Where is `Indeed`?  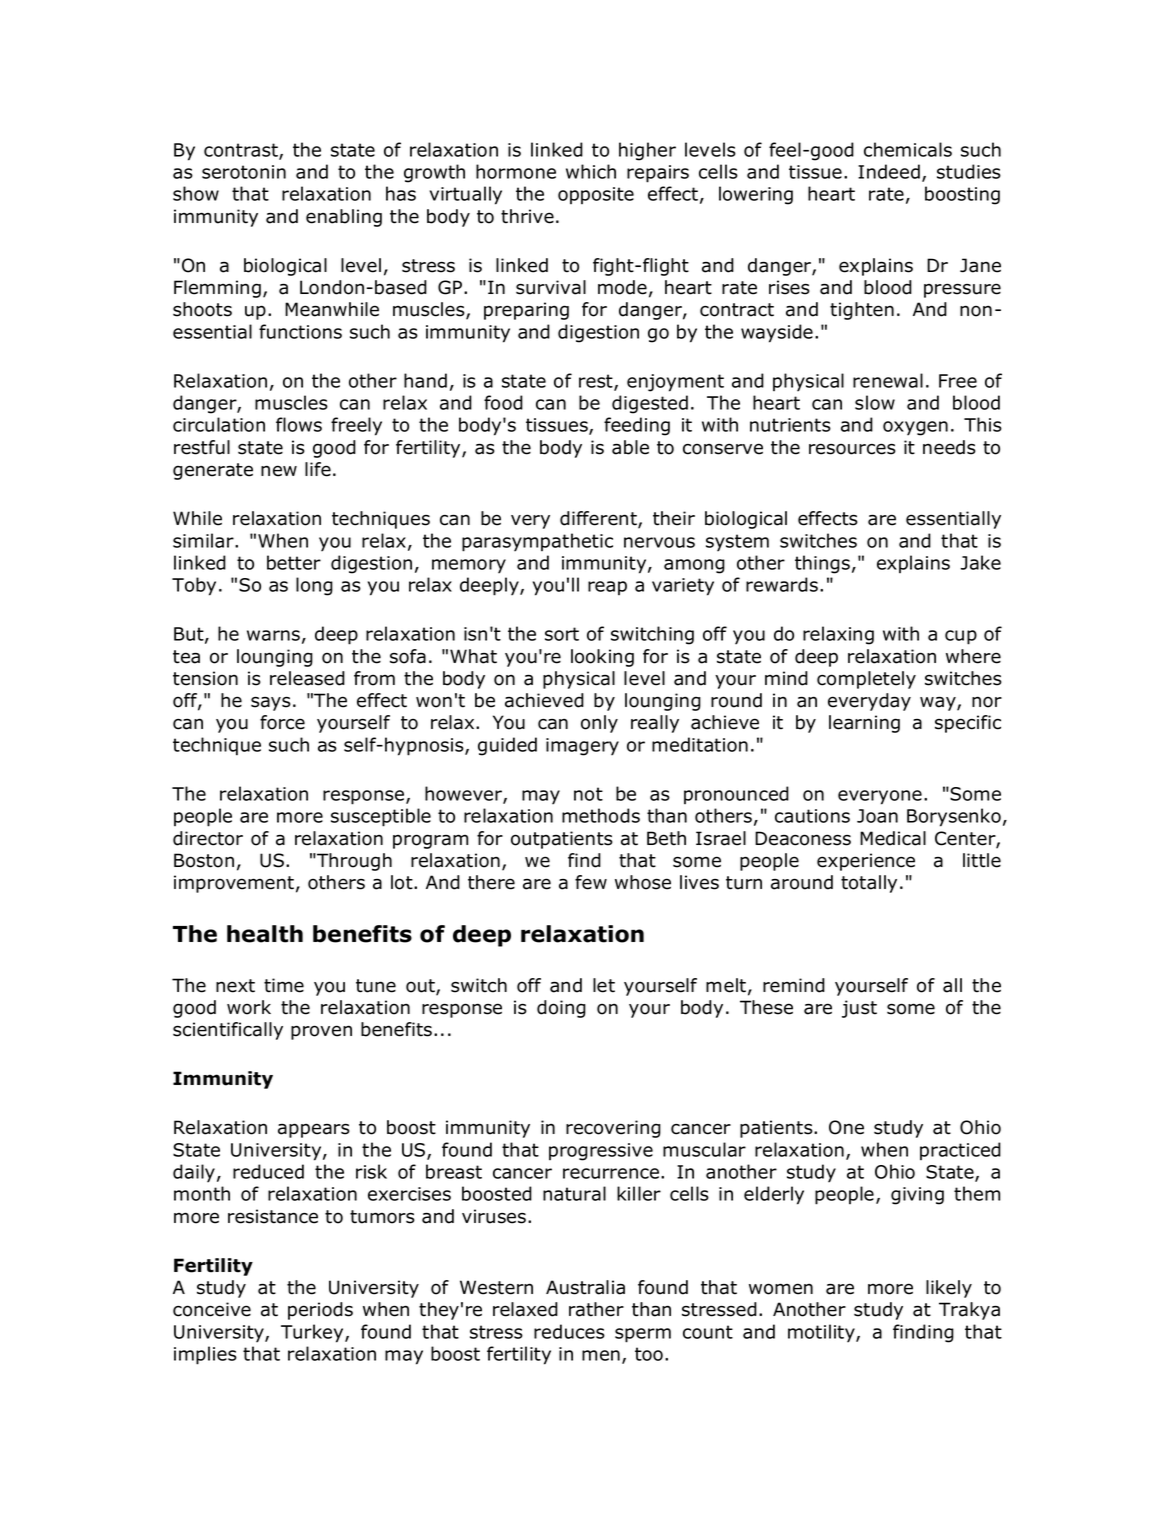
Indeed is located at coordinates (889, 171).
